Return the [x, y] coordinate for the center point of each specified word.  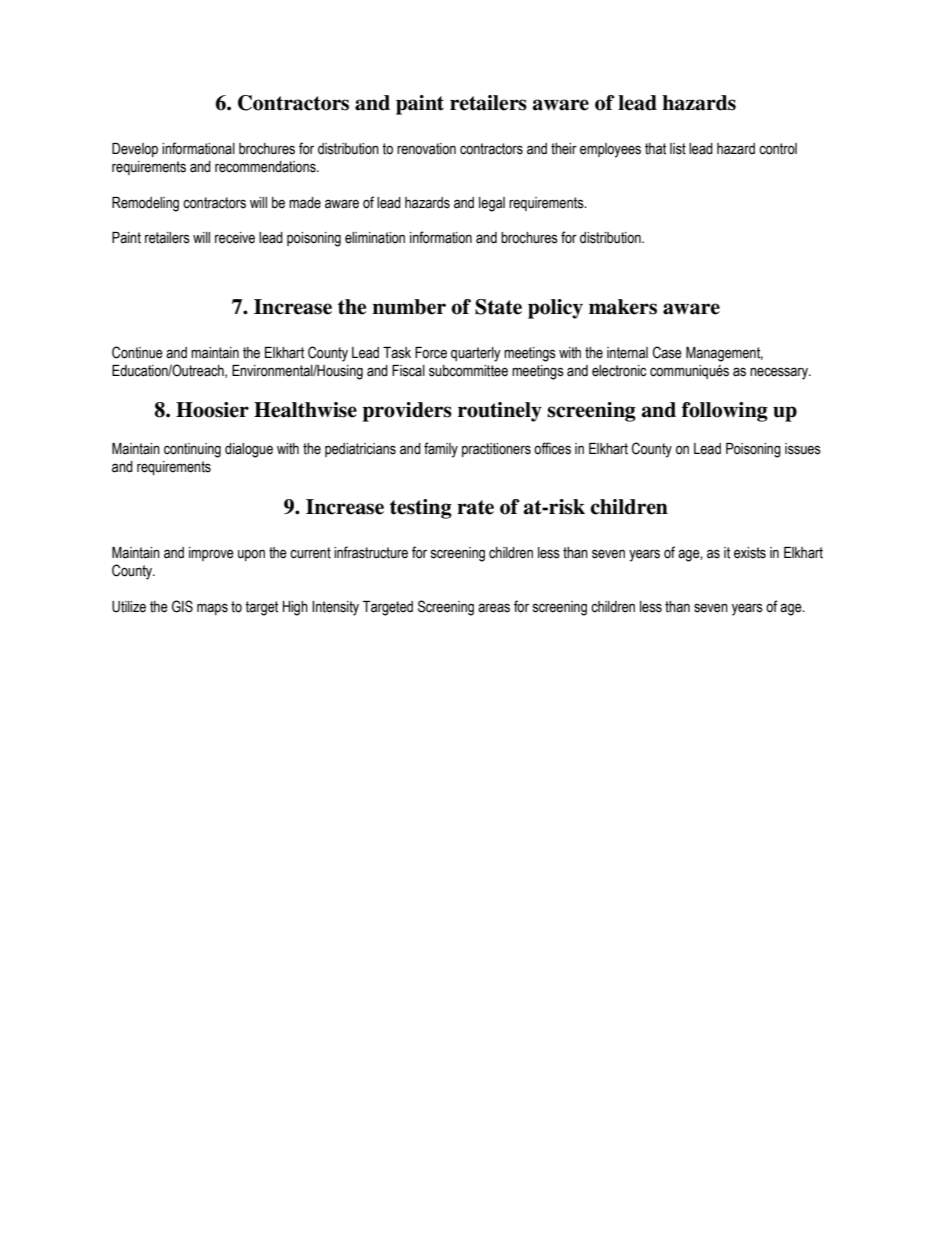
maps [212, 609]
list [678, 149]
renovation [426, 149]
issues [803, 449]
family [441, 450]
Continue [137, 352]
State [498, 307]
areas [494, 608]
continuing [192, 450]
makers [623, 307]
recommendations [266, 167]
